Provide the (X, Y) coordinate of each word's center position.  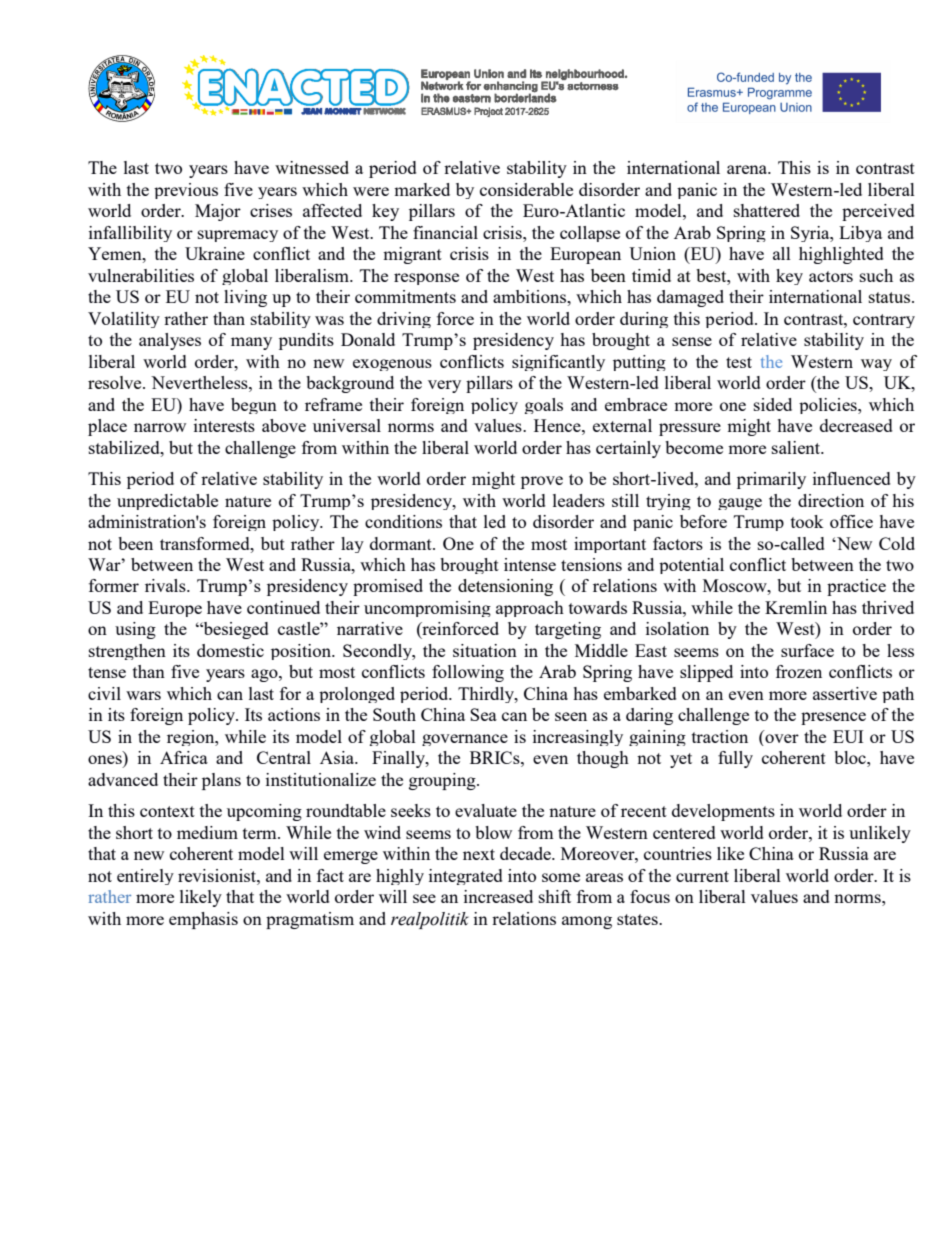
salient (797, 447)
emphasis (203, 920)
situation (485, 650)
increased (498, 896)
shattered (767, 210)
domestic (230, 650)
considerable (526, 189)
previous (186, 191)
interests (224, 425)
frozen (799, 671)
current (702, 876)
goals (544, 406)
